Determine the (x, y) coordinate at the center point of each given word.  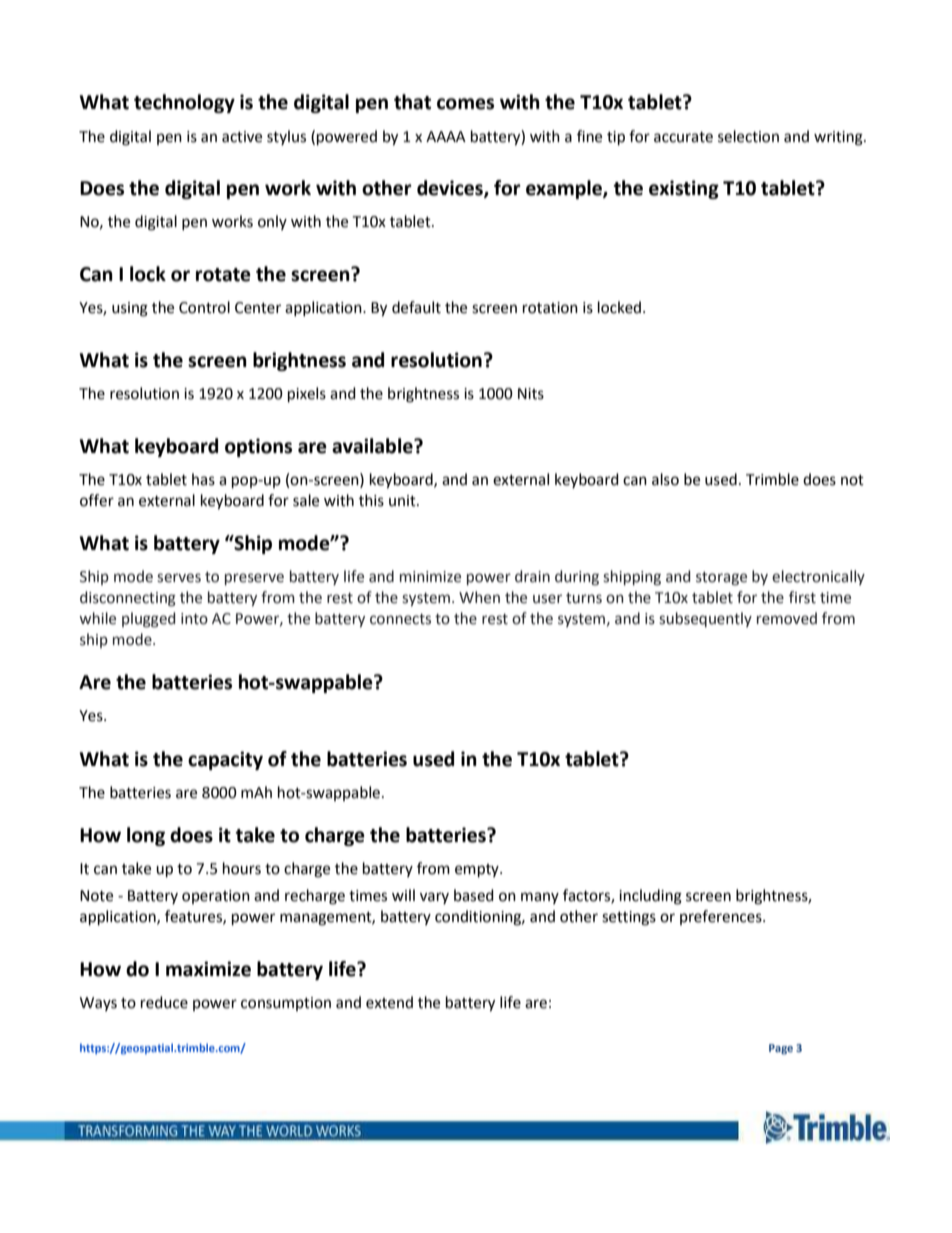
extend (389, 1002)
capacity (225, 760)
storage (721, 579)
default (416, 307)
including (650, 897)
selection (748, 136)
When (479, 597)
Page (781, 1049)
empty (478, 871)
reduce (164, 1002)
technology (184, 103)
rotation (550, 308)
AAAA (446, 136)
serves (179, 578)
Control (204, 307)
